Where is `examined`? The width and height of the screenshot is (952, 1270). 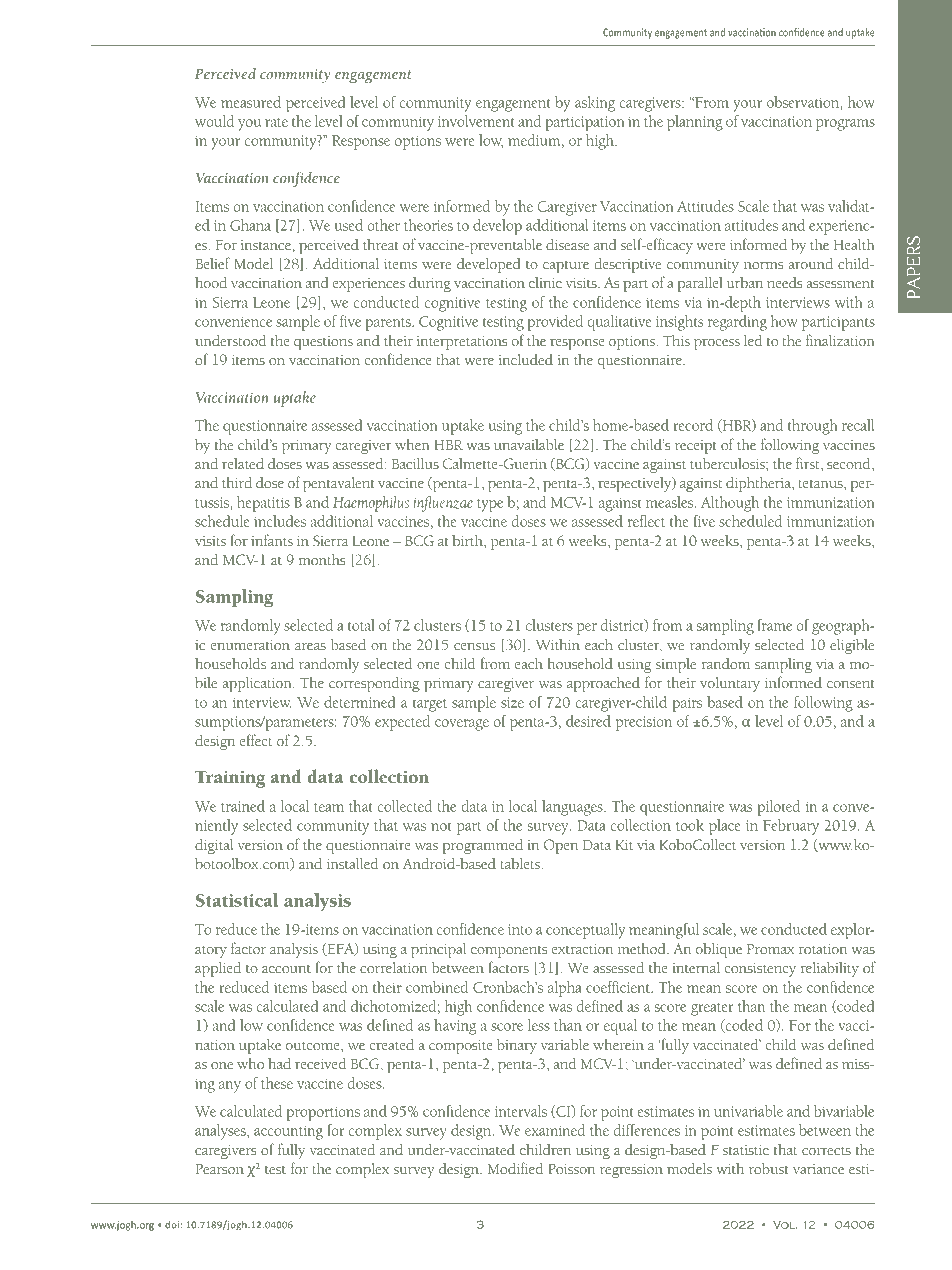 examined is located at coordinates (555, 1130).
